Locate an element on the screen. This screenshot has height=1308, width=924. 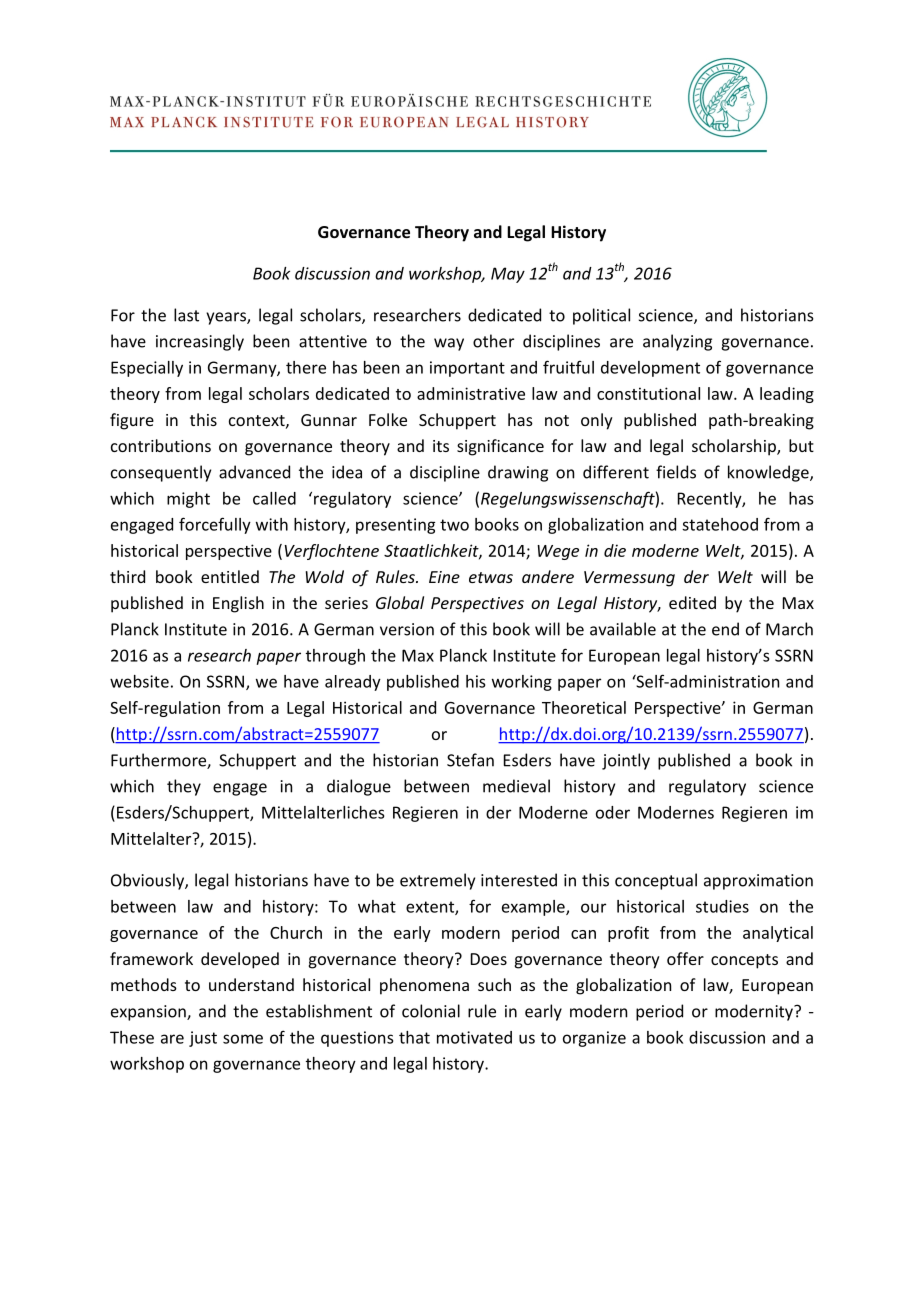
analyzing is located at coordinates (677, 342).
